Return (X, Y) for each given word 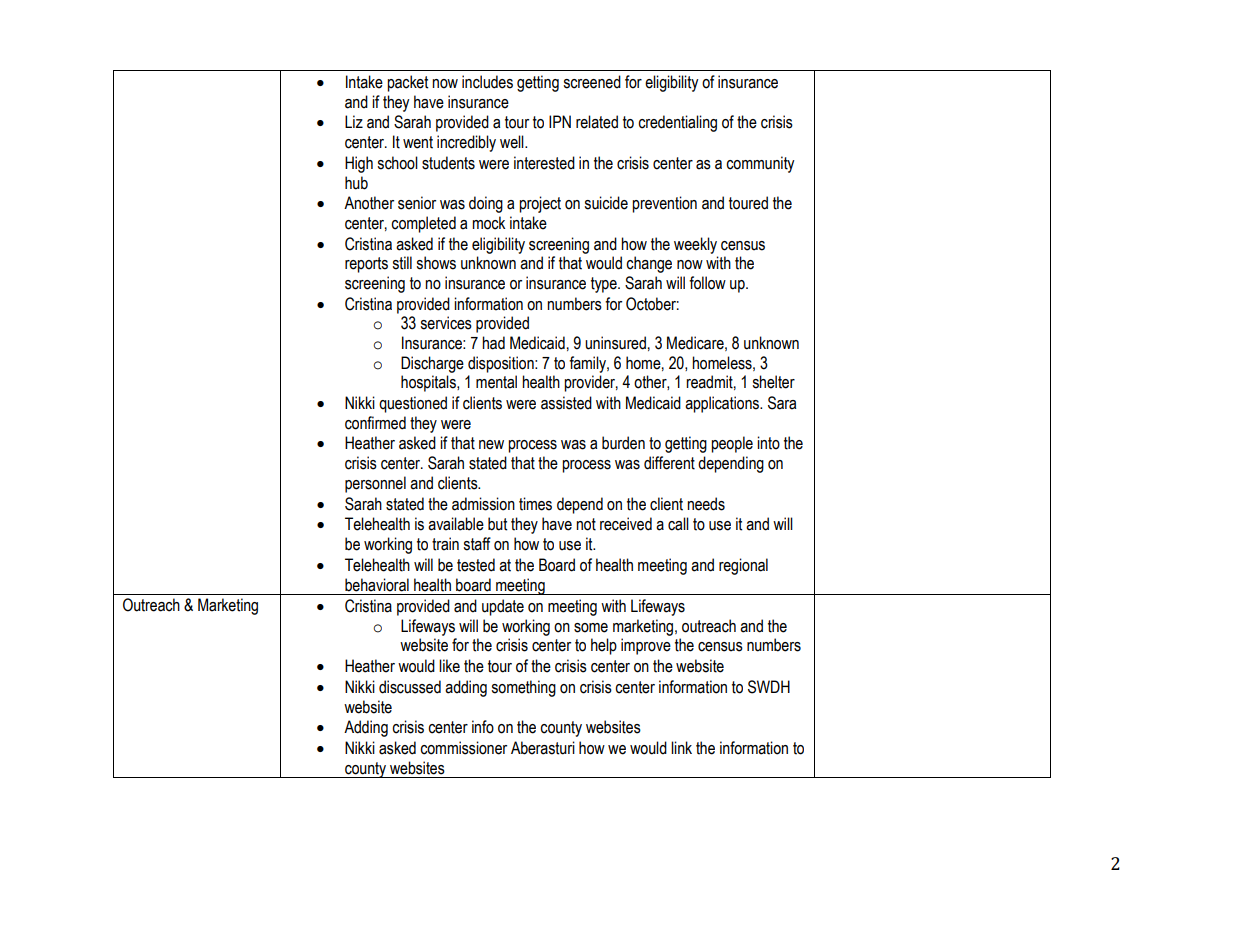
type (605, 285)
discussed (410, 687)
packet (407, 83)
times (535, 504)
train (445, 544)
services (446, 323)
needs (706, 504)
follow (707, 283)
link (681, 747)
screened (592, 82)
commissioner (463, 748)
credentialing (677, 123)
